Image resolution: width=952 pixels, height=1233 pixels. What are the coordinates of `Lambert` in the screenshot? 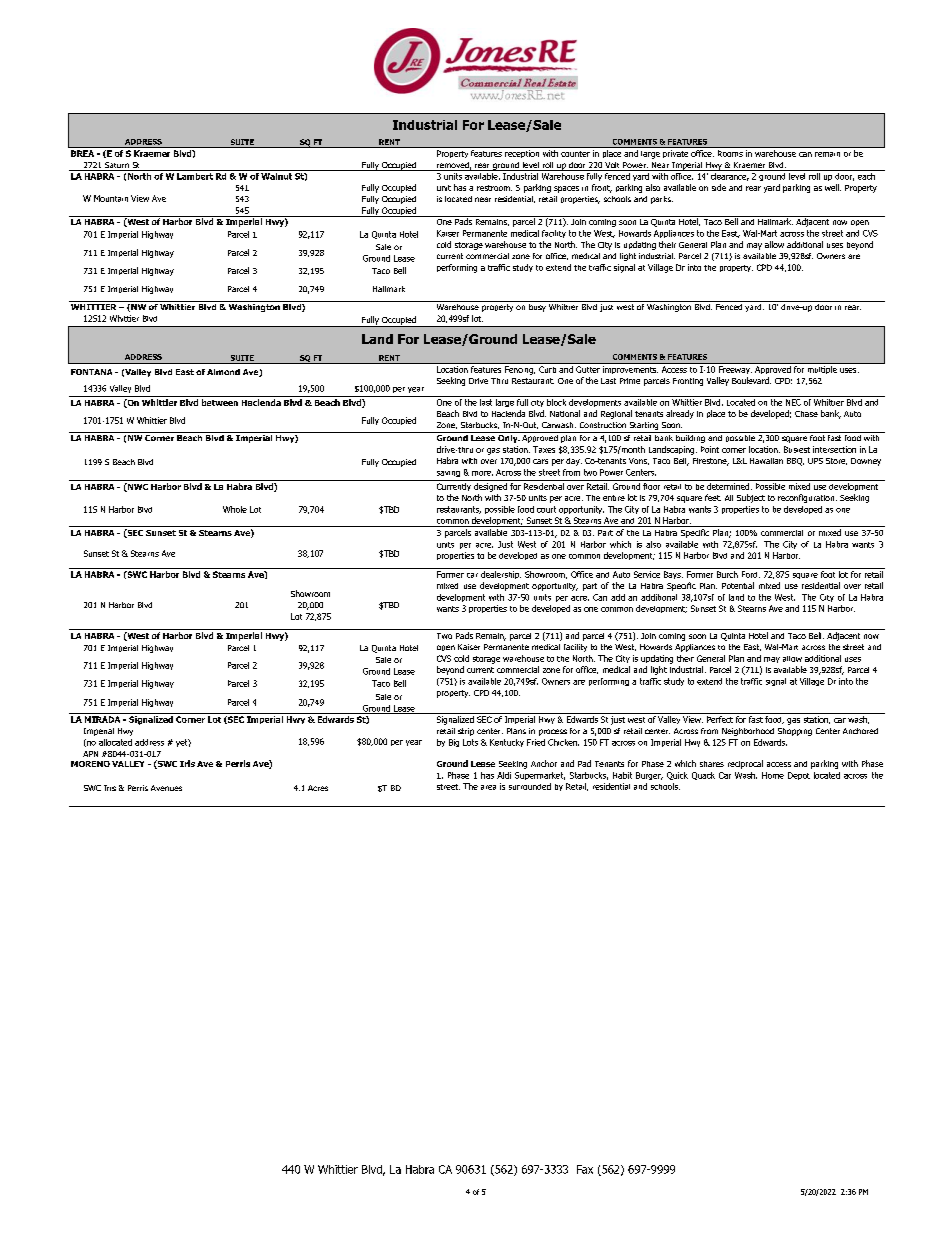 It's located at (195, 176).
